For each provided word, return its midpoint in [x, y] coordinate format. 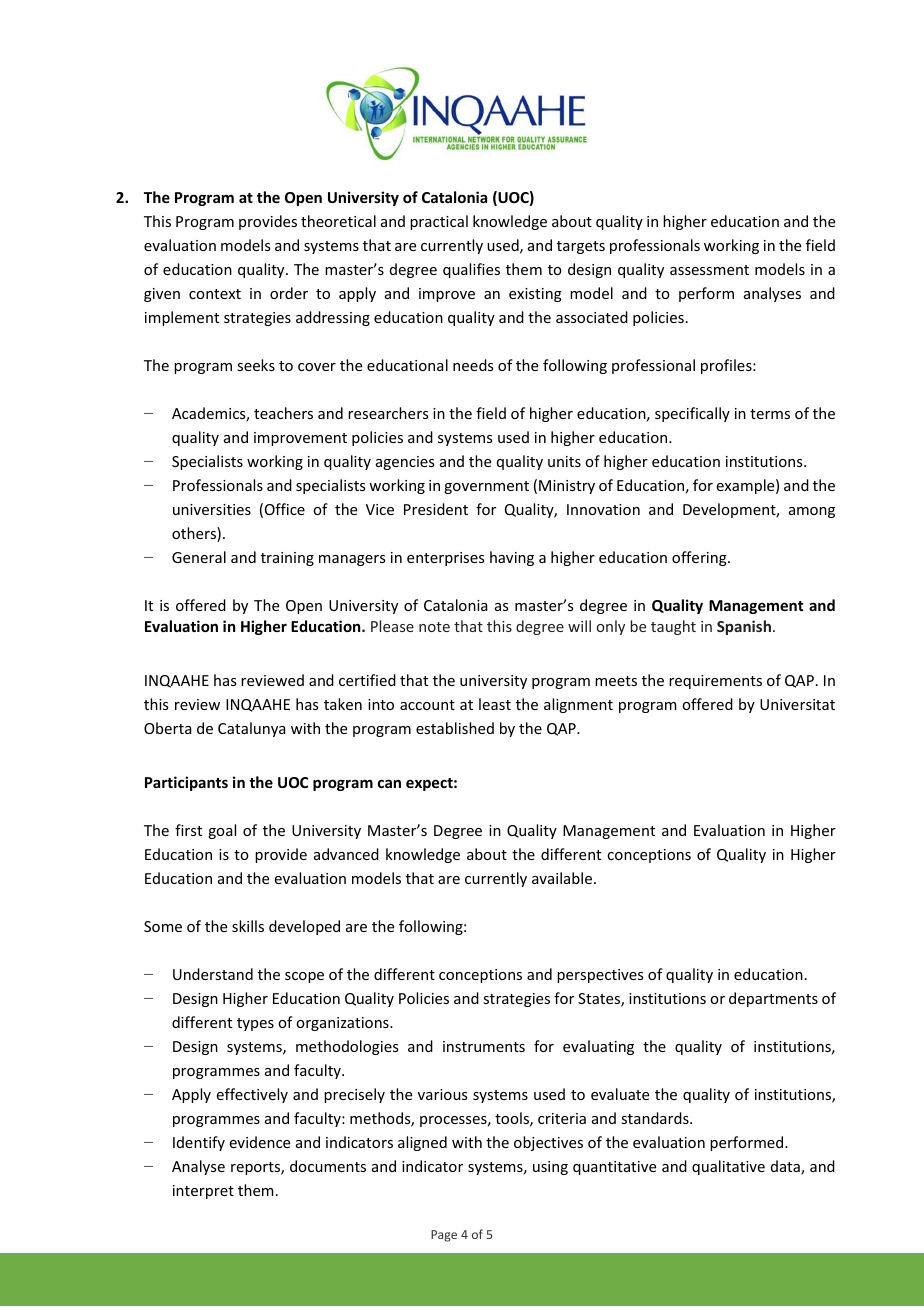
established [455, 728]
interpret [203, 1192]
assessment [709, 270]
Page [444, 1236]
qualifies [471, 270]
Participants [186, 783]
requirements [715, 682]
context [215, 294]
